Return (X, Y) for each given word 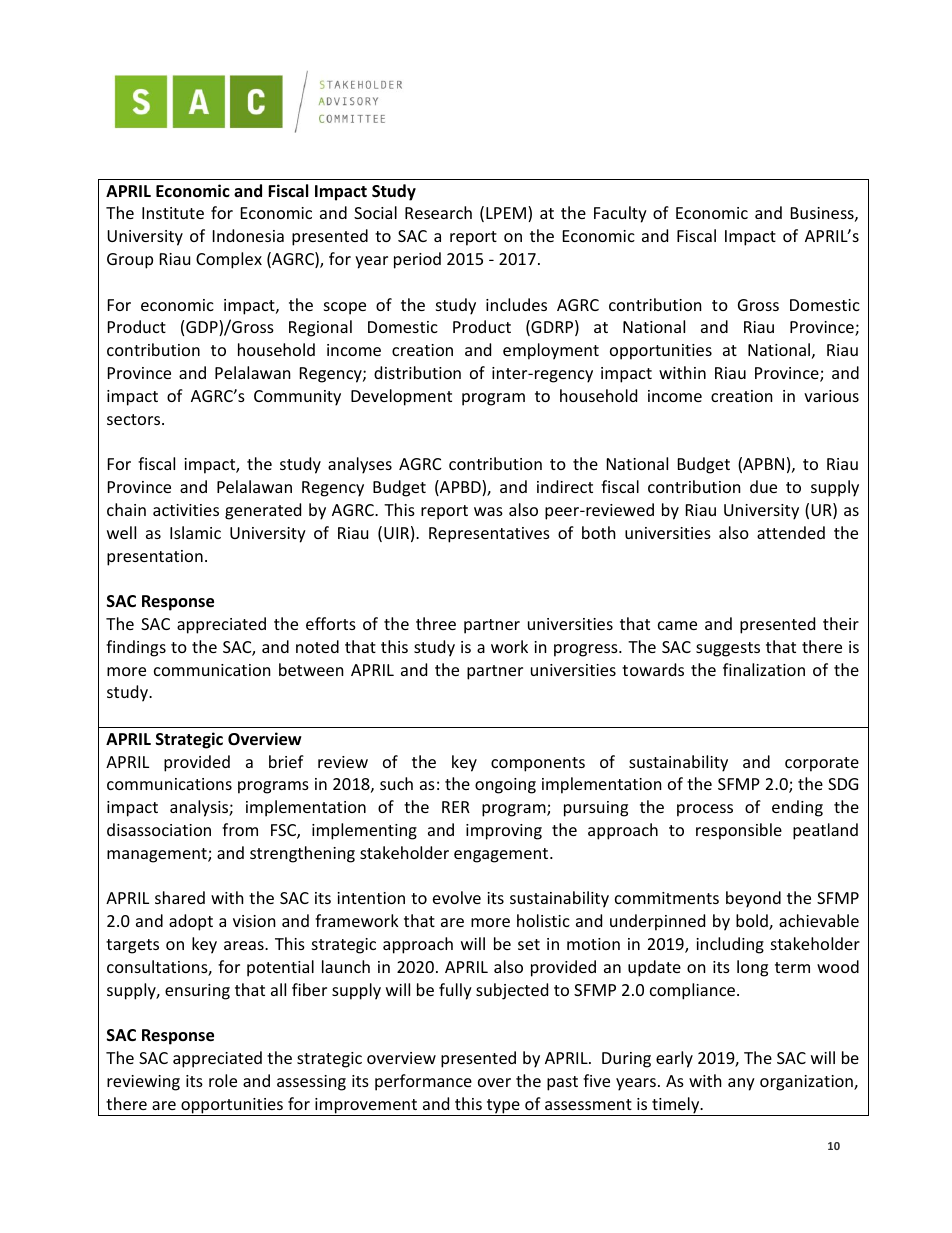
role (223, 1080)
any (741, 1084)
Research (438, 212)
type (503, 1107)
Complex (229, 260)
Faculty (620, 214)
